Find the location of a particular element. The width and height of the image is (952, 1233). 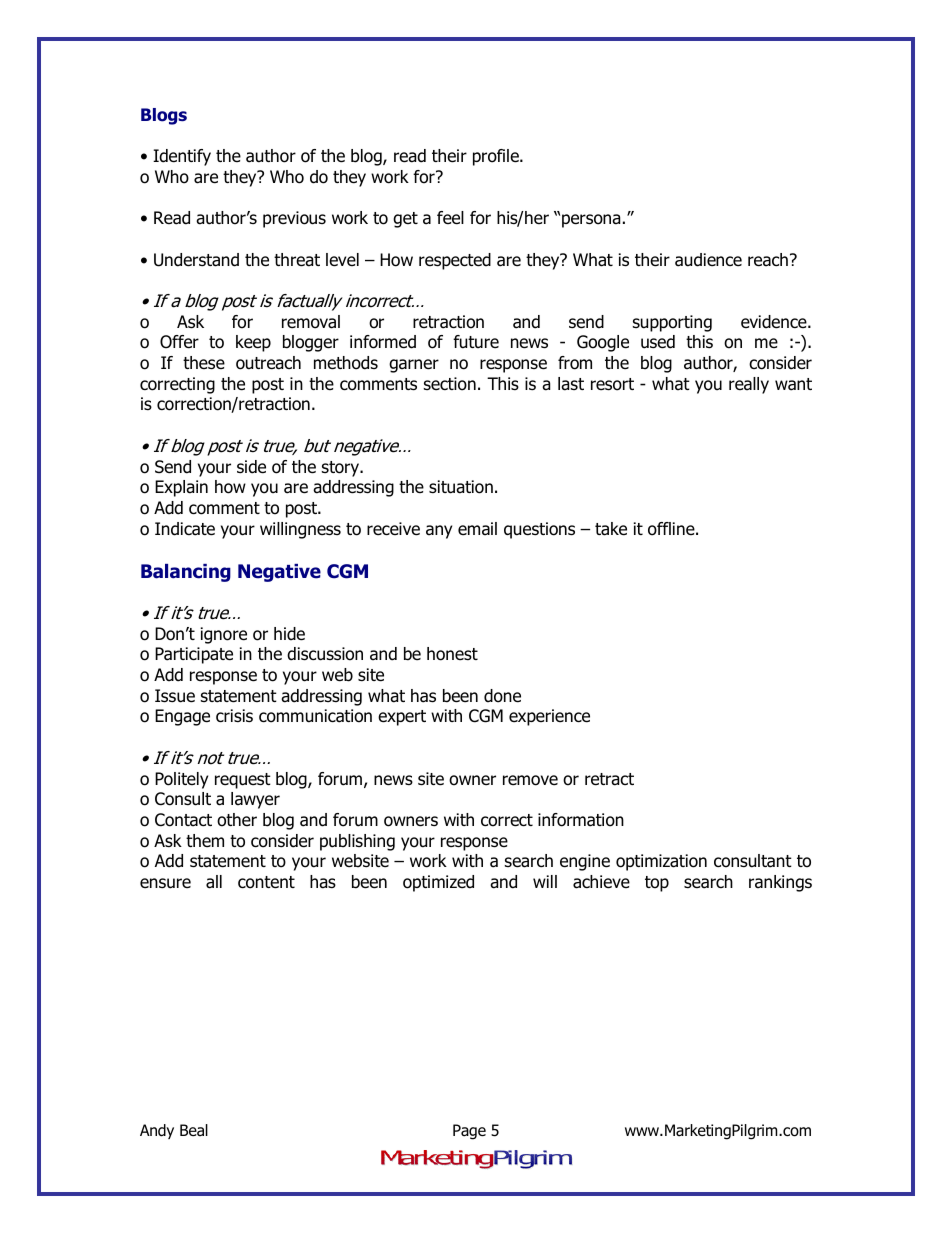

Beal is located at coordinates (194, 1130).
